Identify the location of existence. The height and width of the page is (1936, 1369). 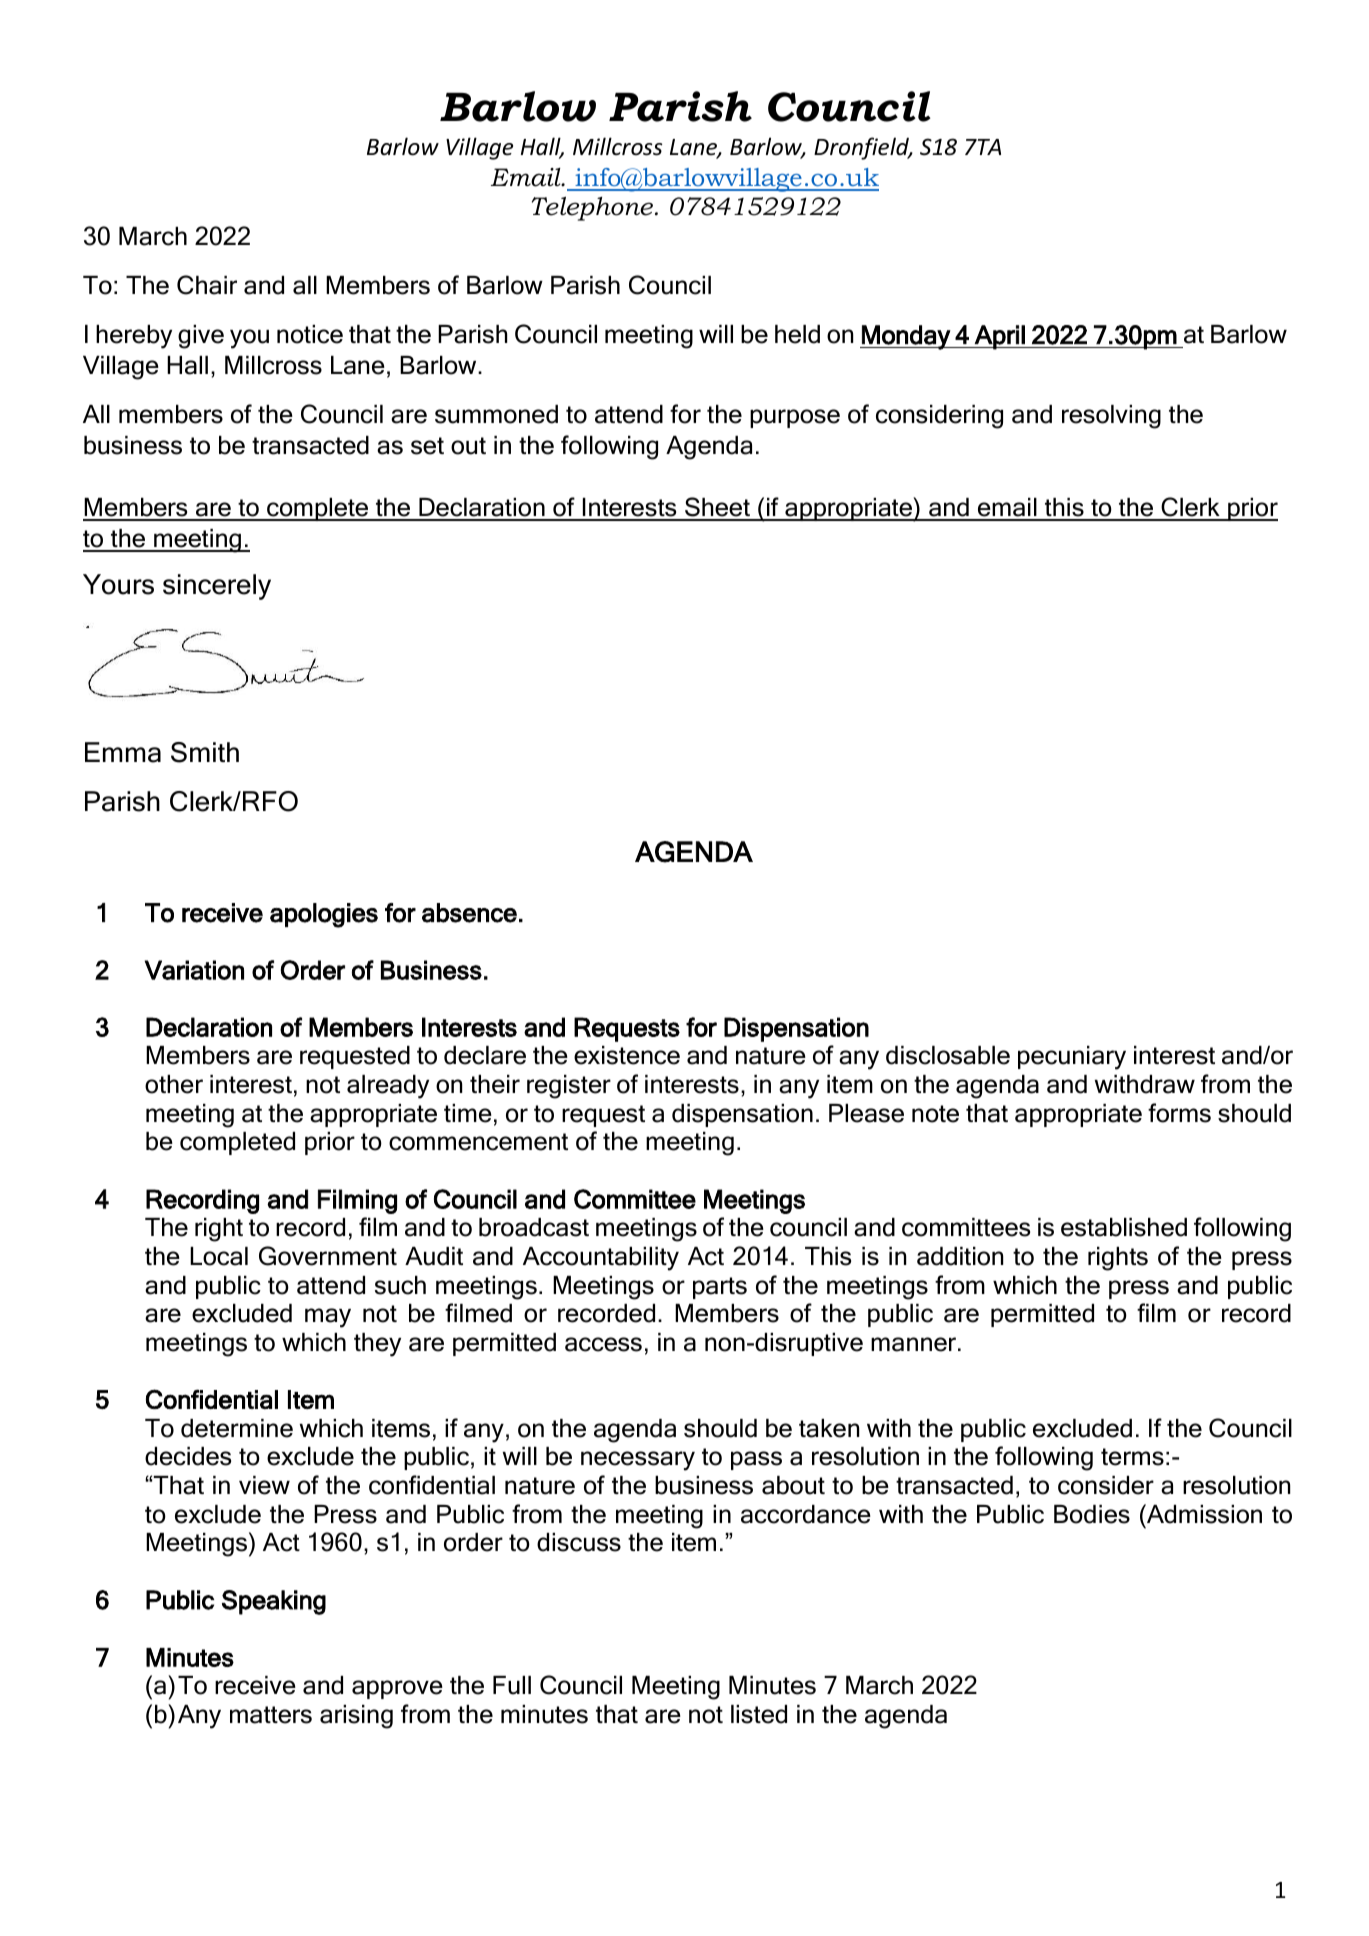
(627, 1055).
